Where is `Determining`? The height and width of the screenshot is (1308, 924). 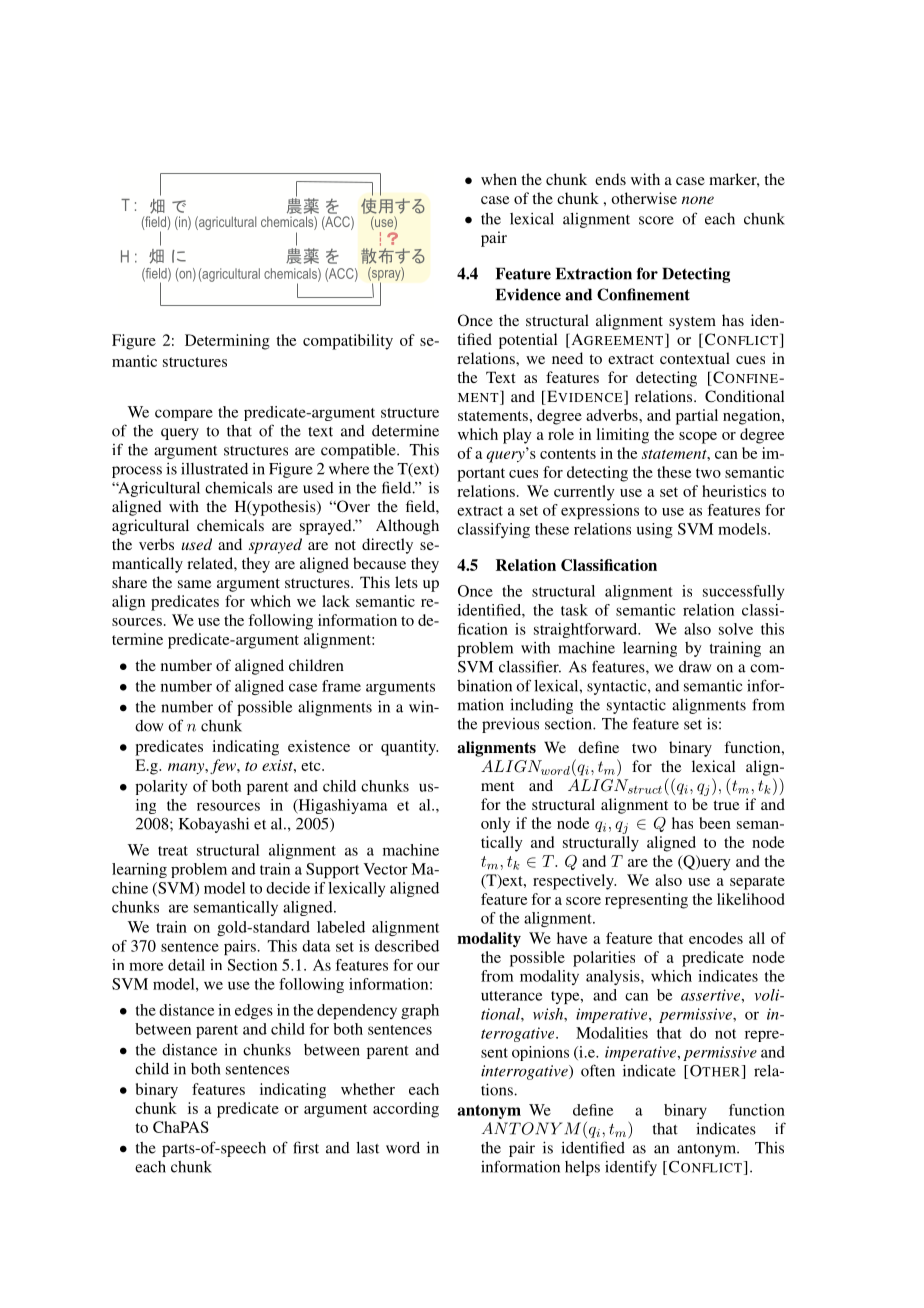
Determining is located at coordinates (227, 342).
